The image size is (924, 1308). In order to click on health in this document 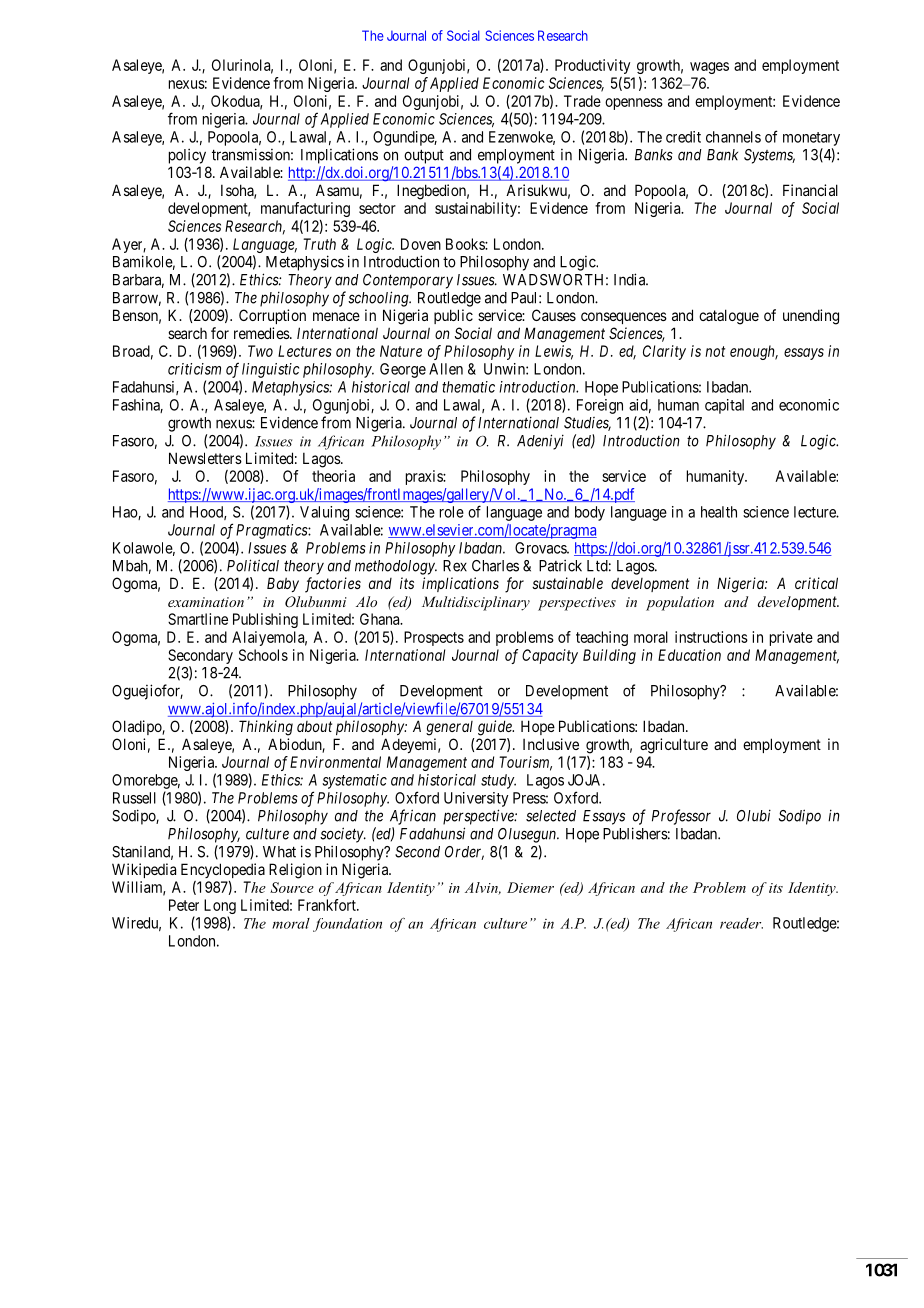, I will do `click(719, 512)`.
